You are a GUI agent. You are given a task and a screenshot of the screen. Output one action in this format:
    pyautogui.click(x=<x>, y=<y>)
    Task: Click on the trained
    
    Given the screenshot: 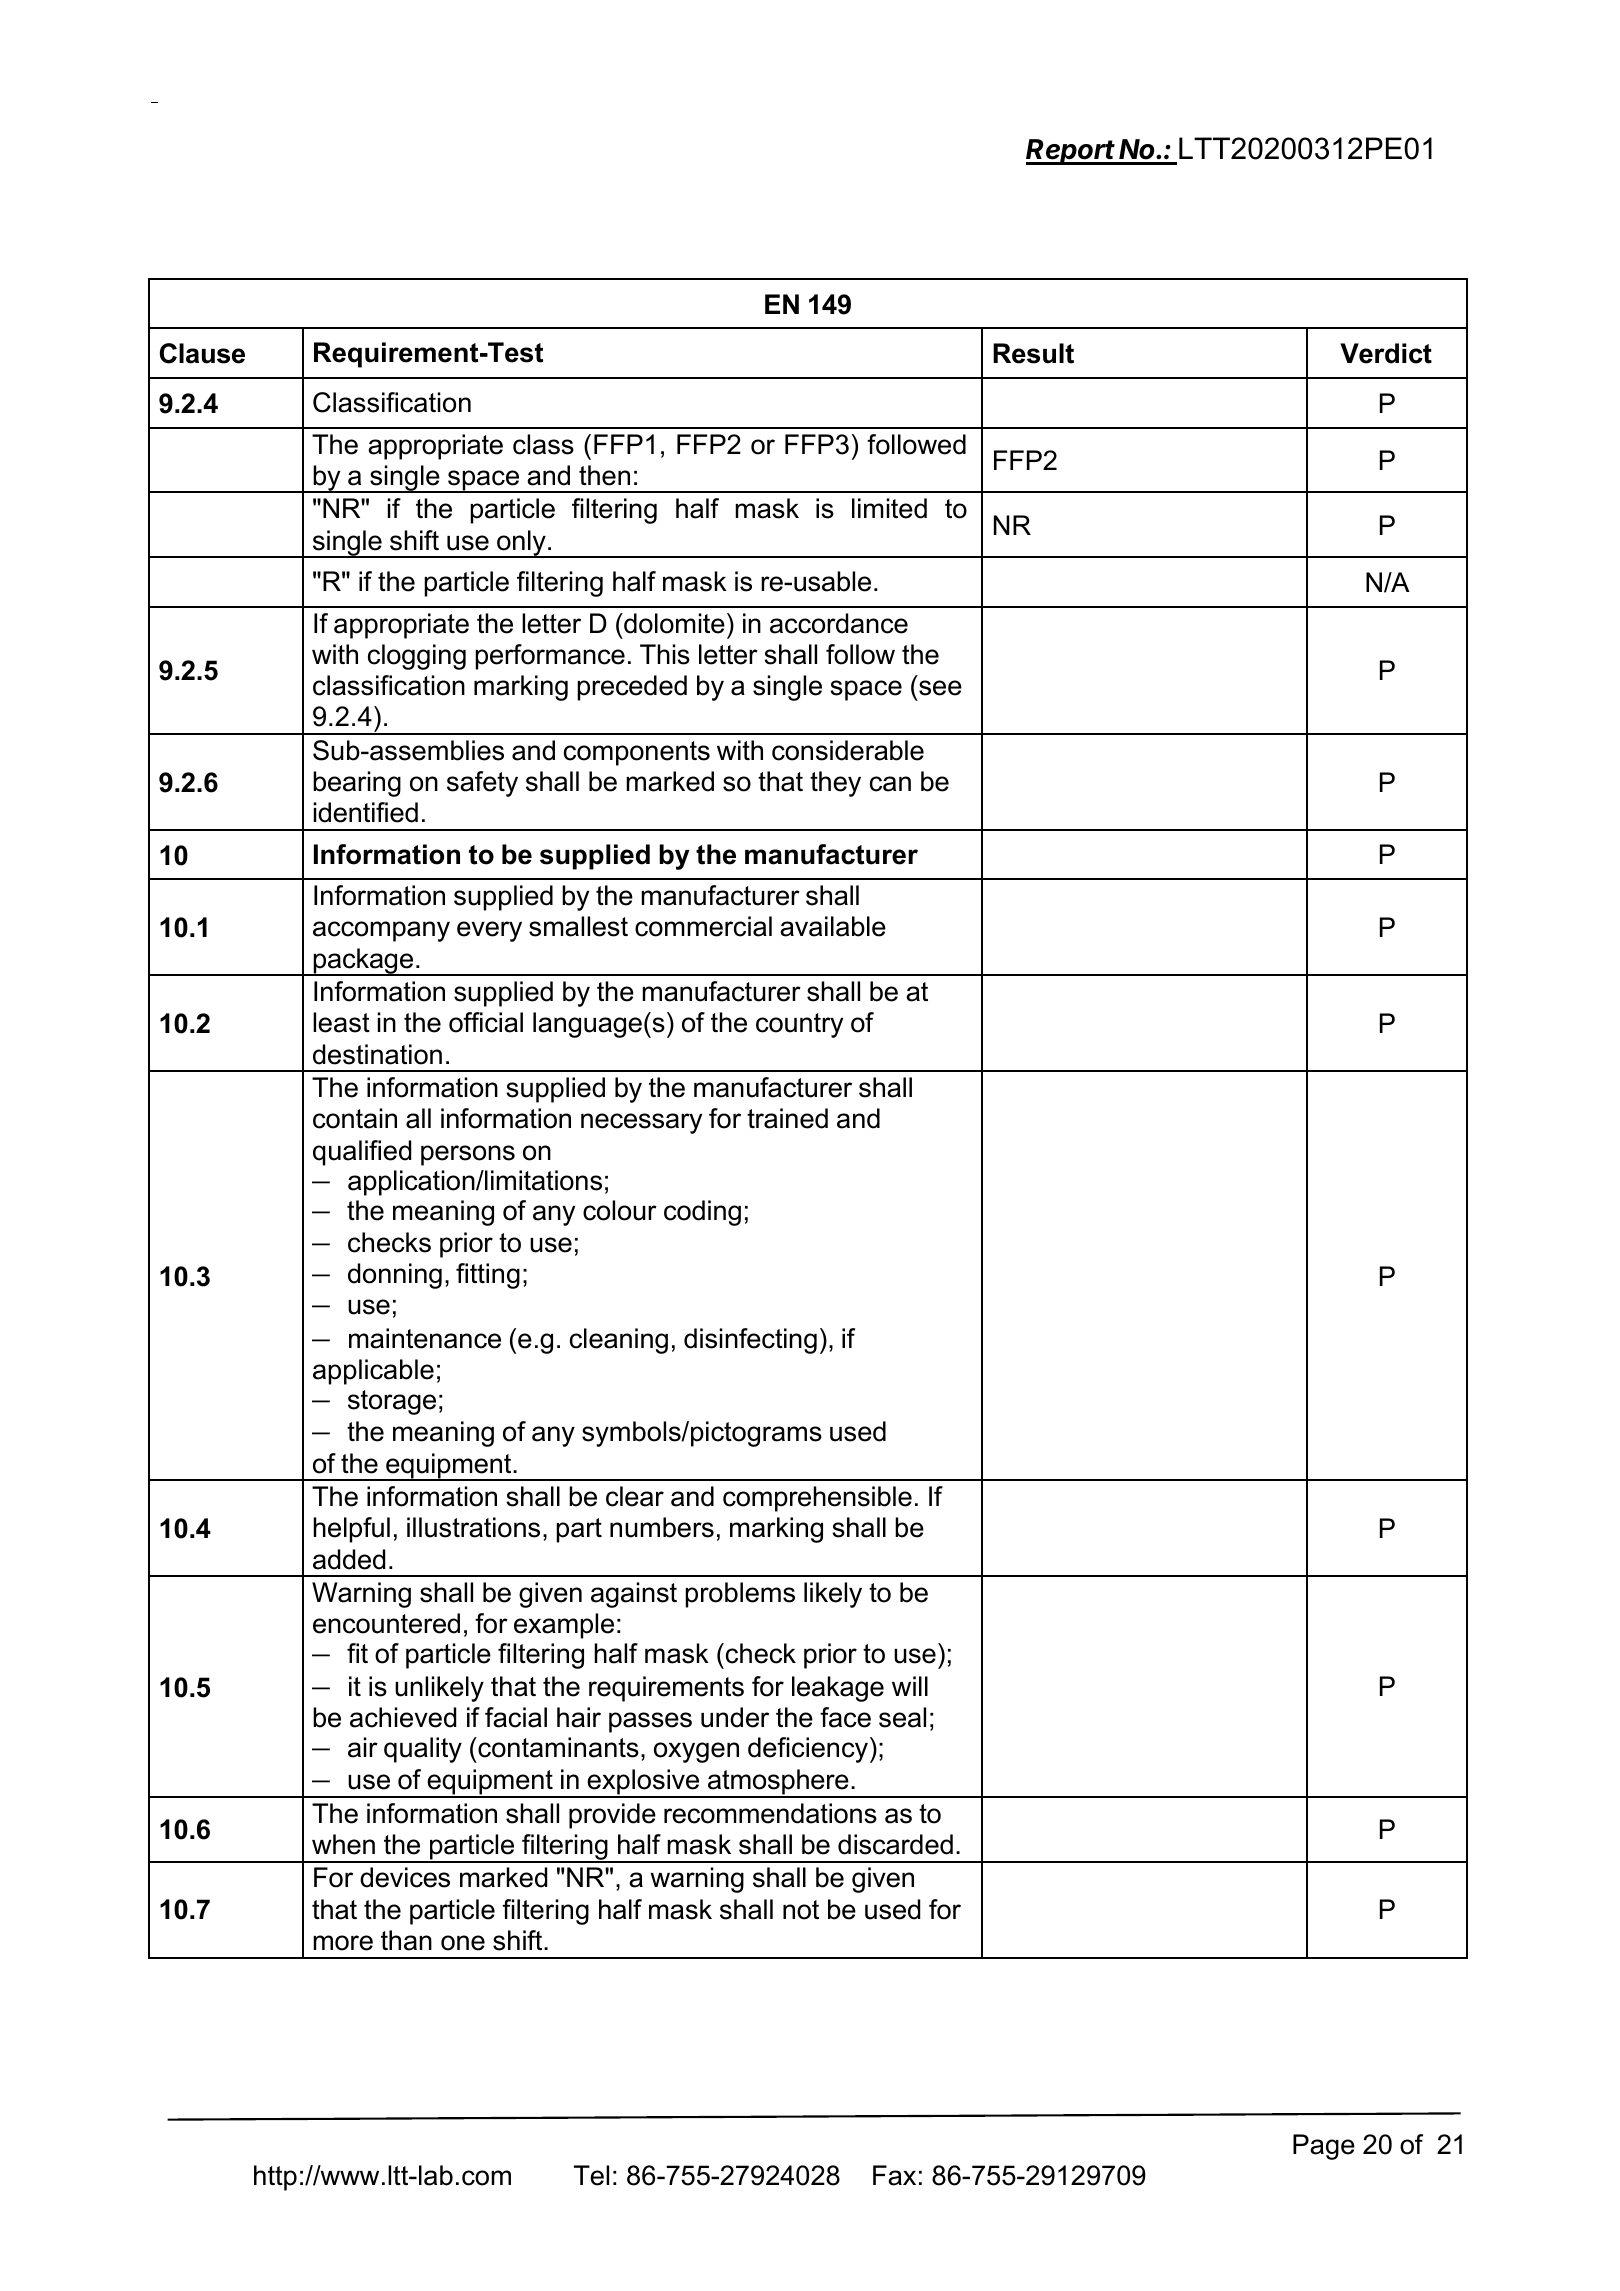 What is the action you would take?
    pyautogui.click(x=787, y=1118)
